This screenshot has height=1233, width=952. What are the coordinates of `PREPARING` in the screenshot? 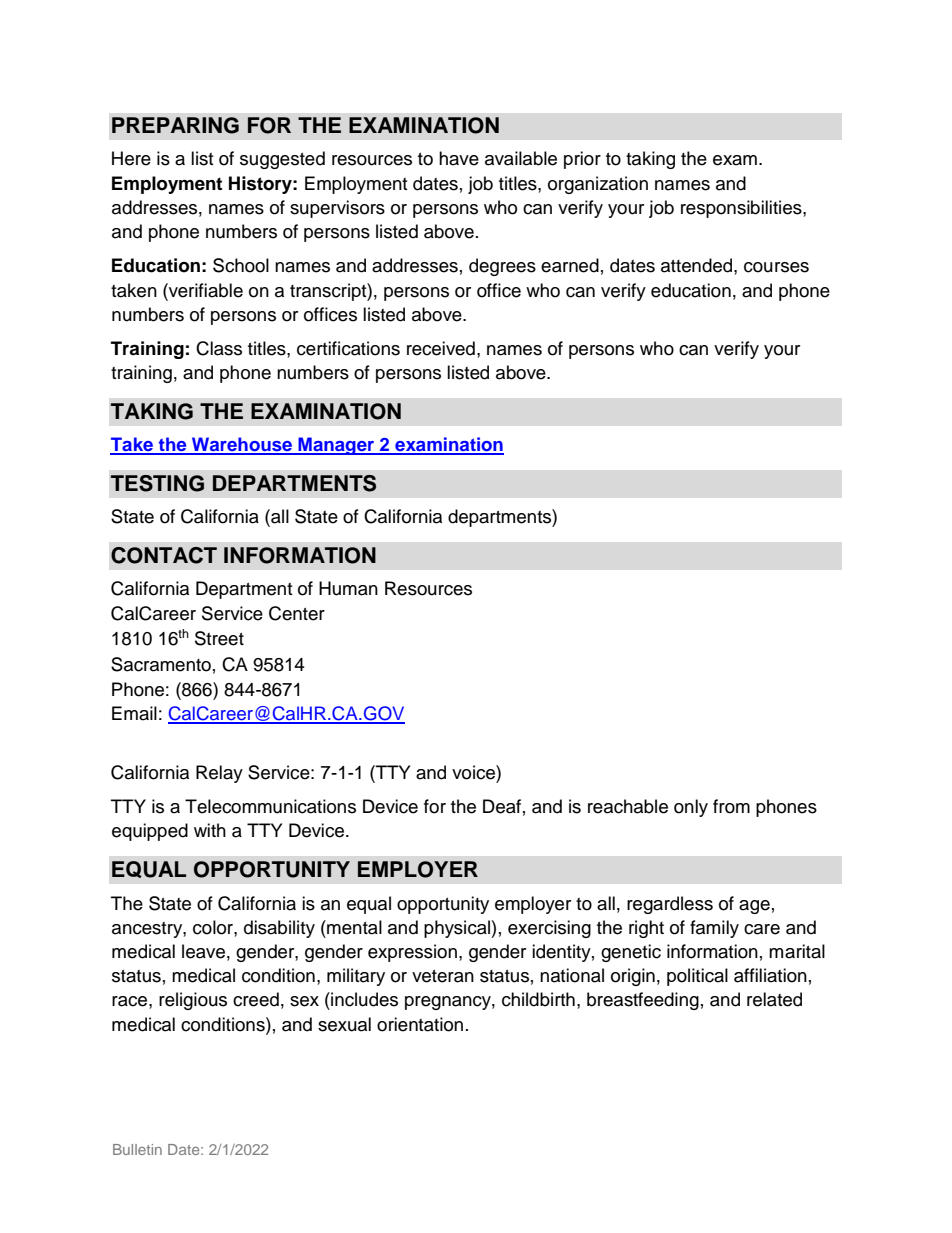 It's located at (175, 125).
